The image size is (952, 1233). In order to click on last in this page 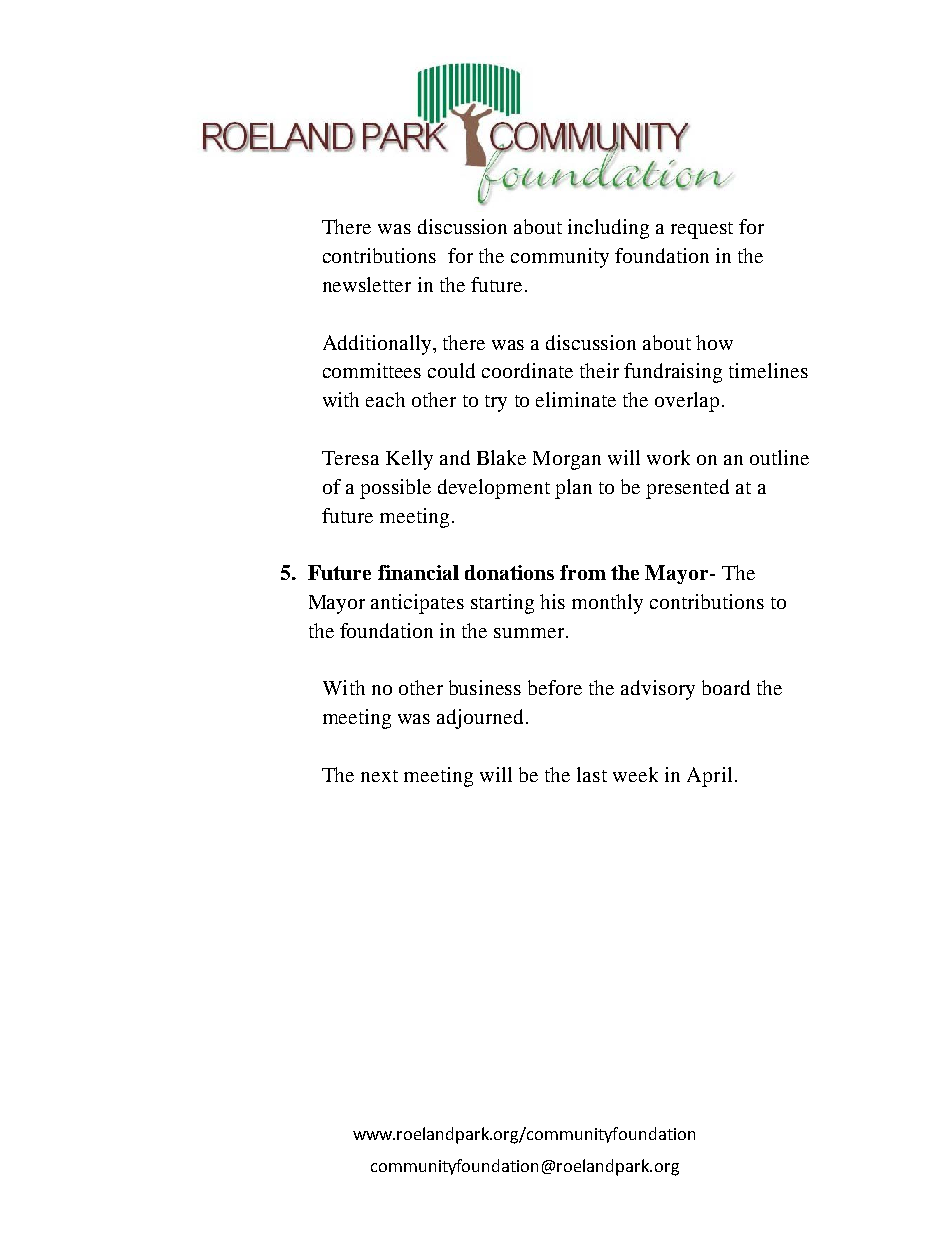, I will do `click(592, 774)`.
